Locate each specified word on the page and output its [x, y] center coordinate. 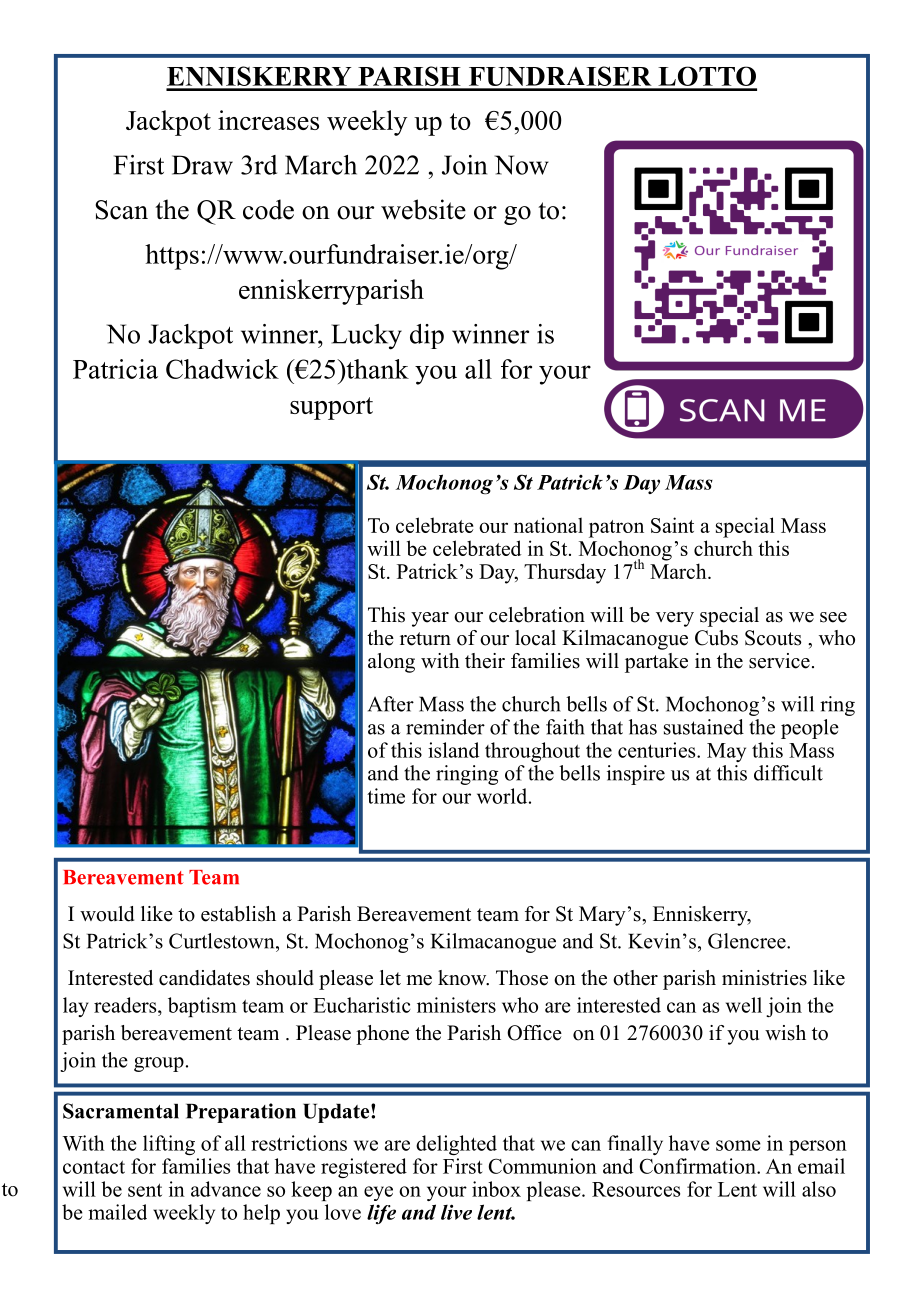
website [423, 209]
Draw [202, 165]
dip [427, 336]
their [485, 661]
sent [145, 1190]
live [456, 1212]
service [779, 661]
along [391, 663]
